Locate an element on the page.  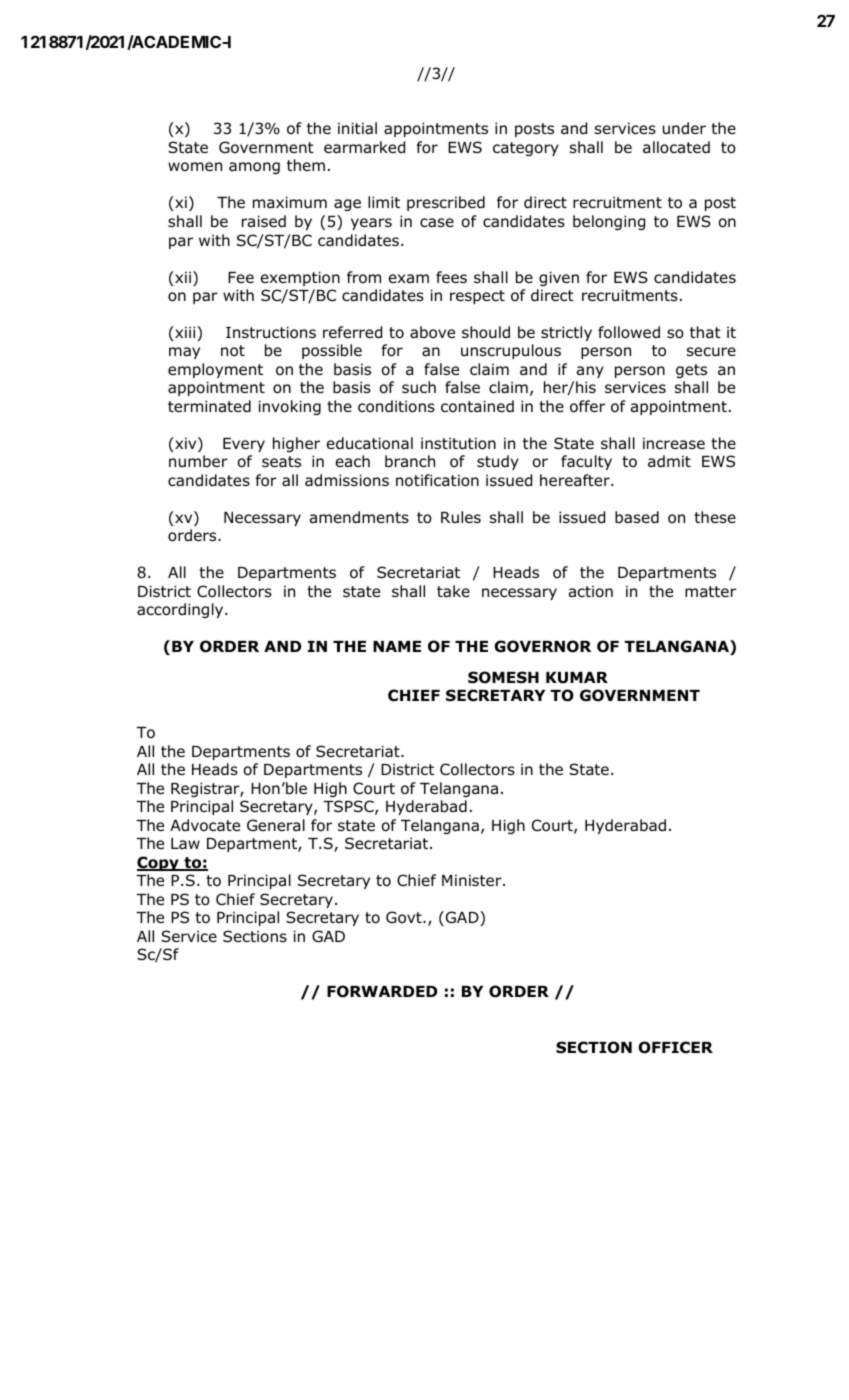
Govt is located at coordinates (405, 917).
